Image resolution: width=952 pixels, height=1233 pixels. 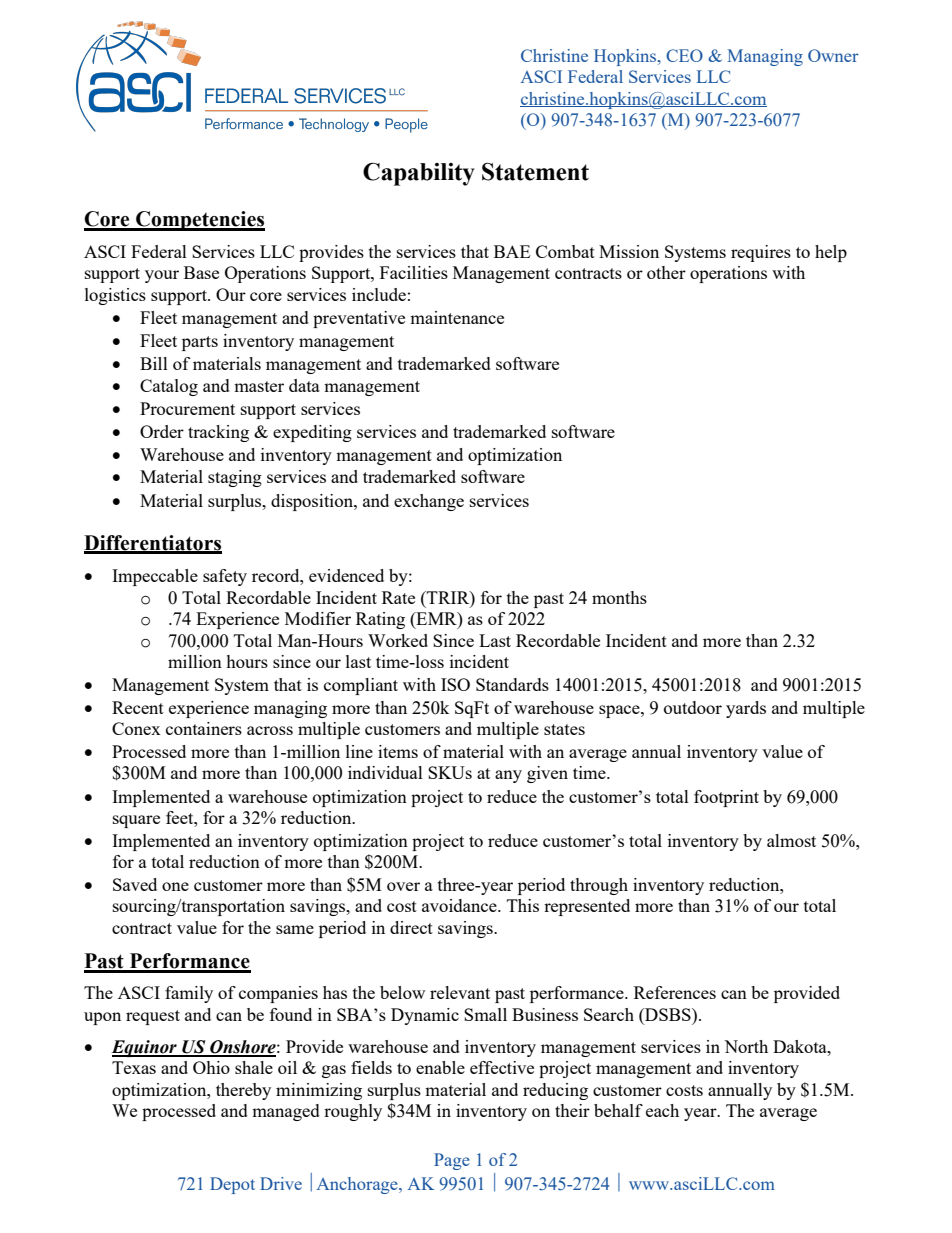 I want to click on ISO, so click(x=455, y=684).
